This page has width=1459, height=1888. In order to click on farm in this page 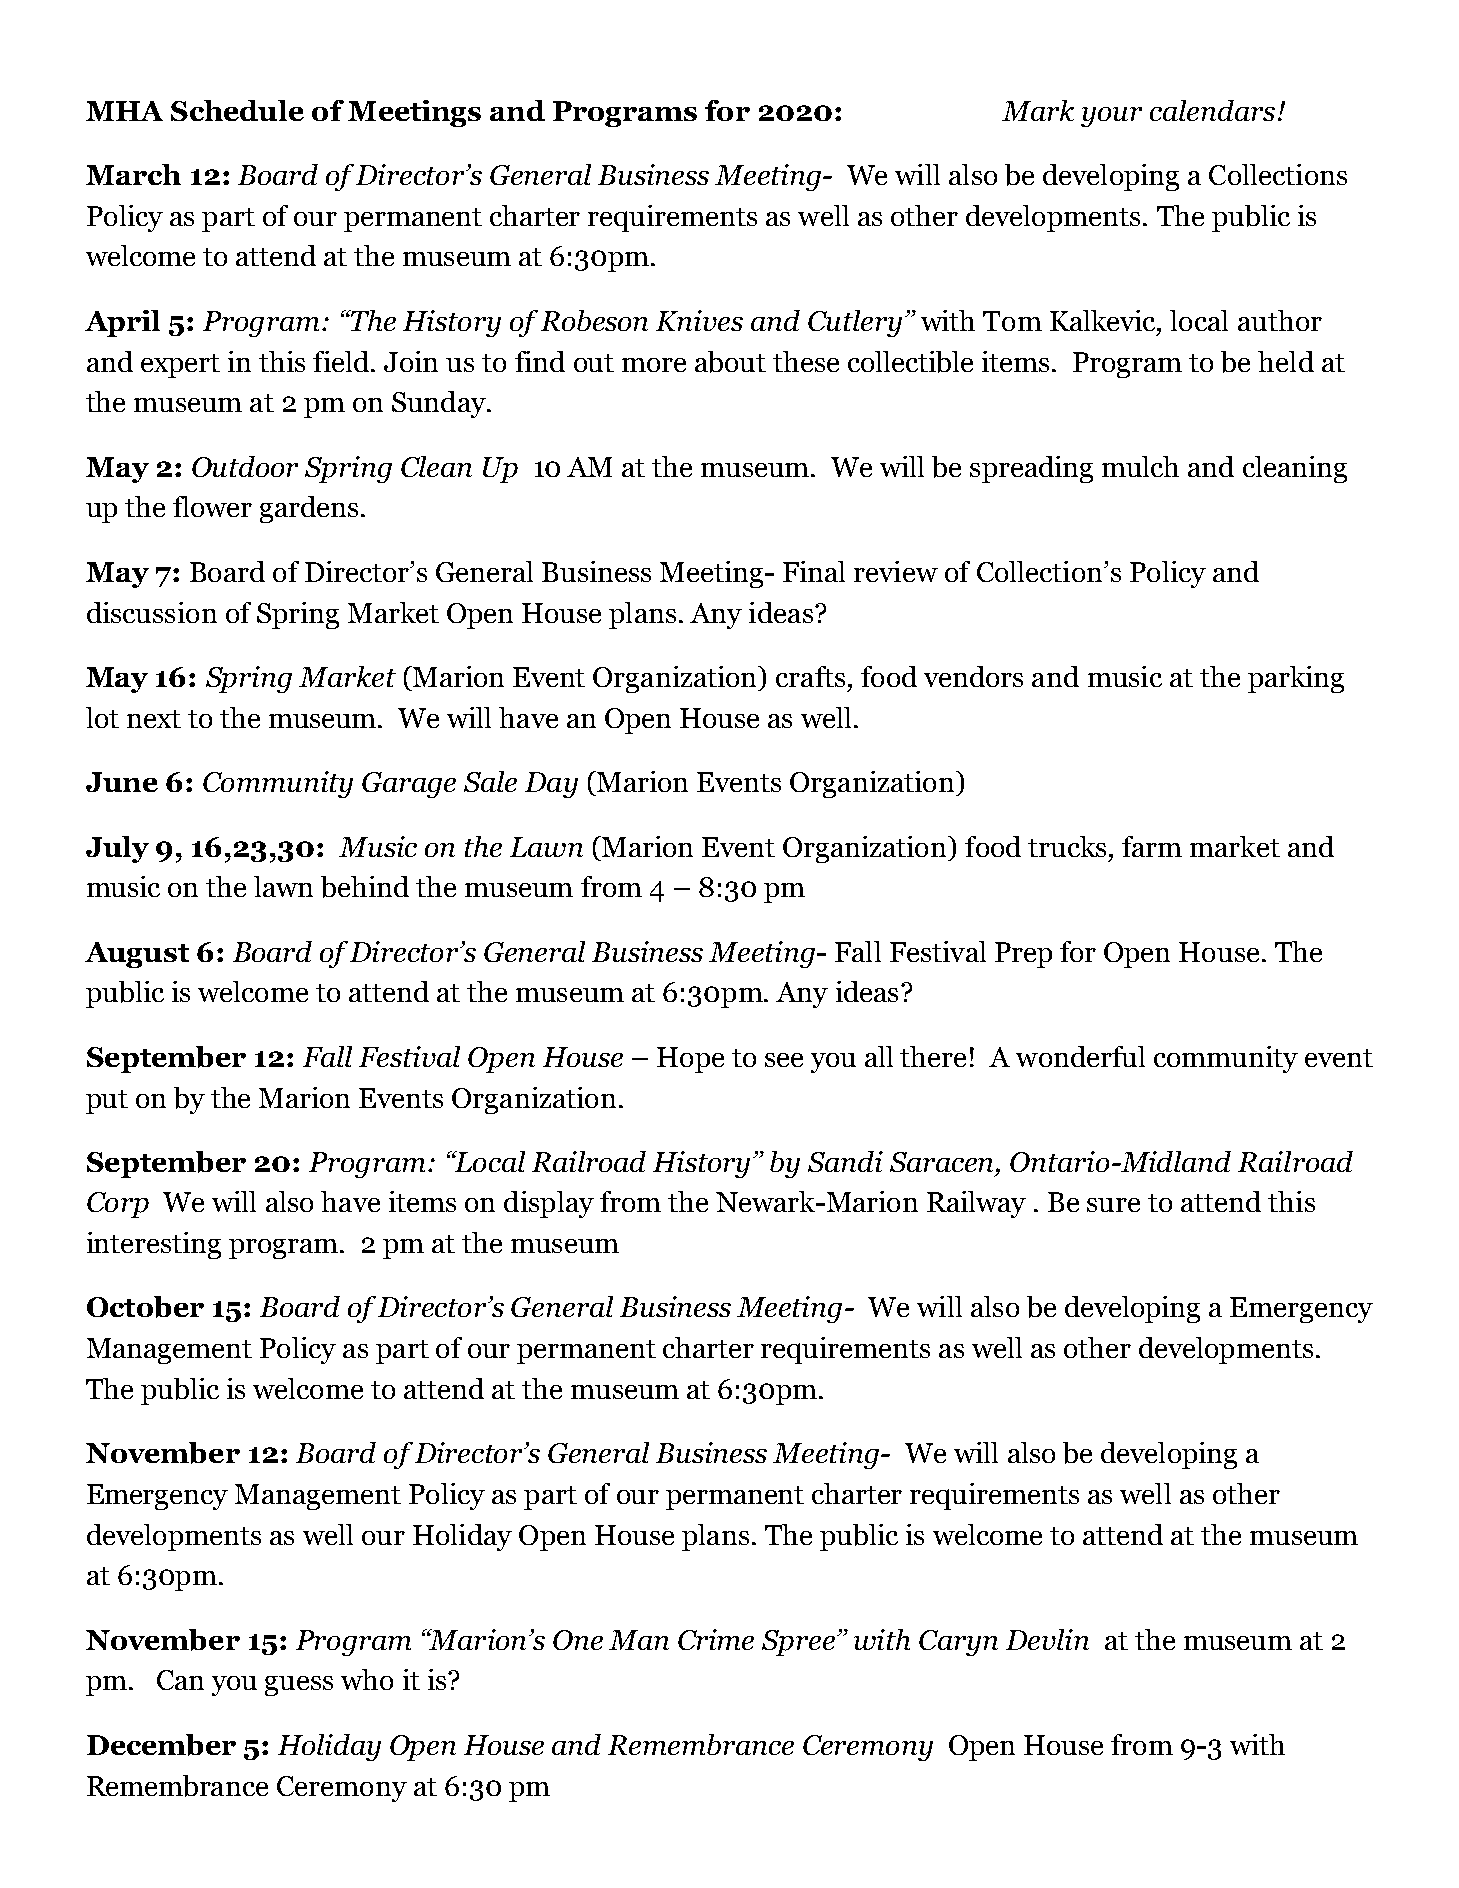, I will do `click(1152, 846)`.
